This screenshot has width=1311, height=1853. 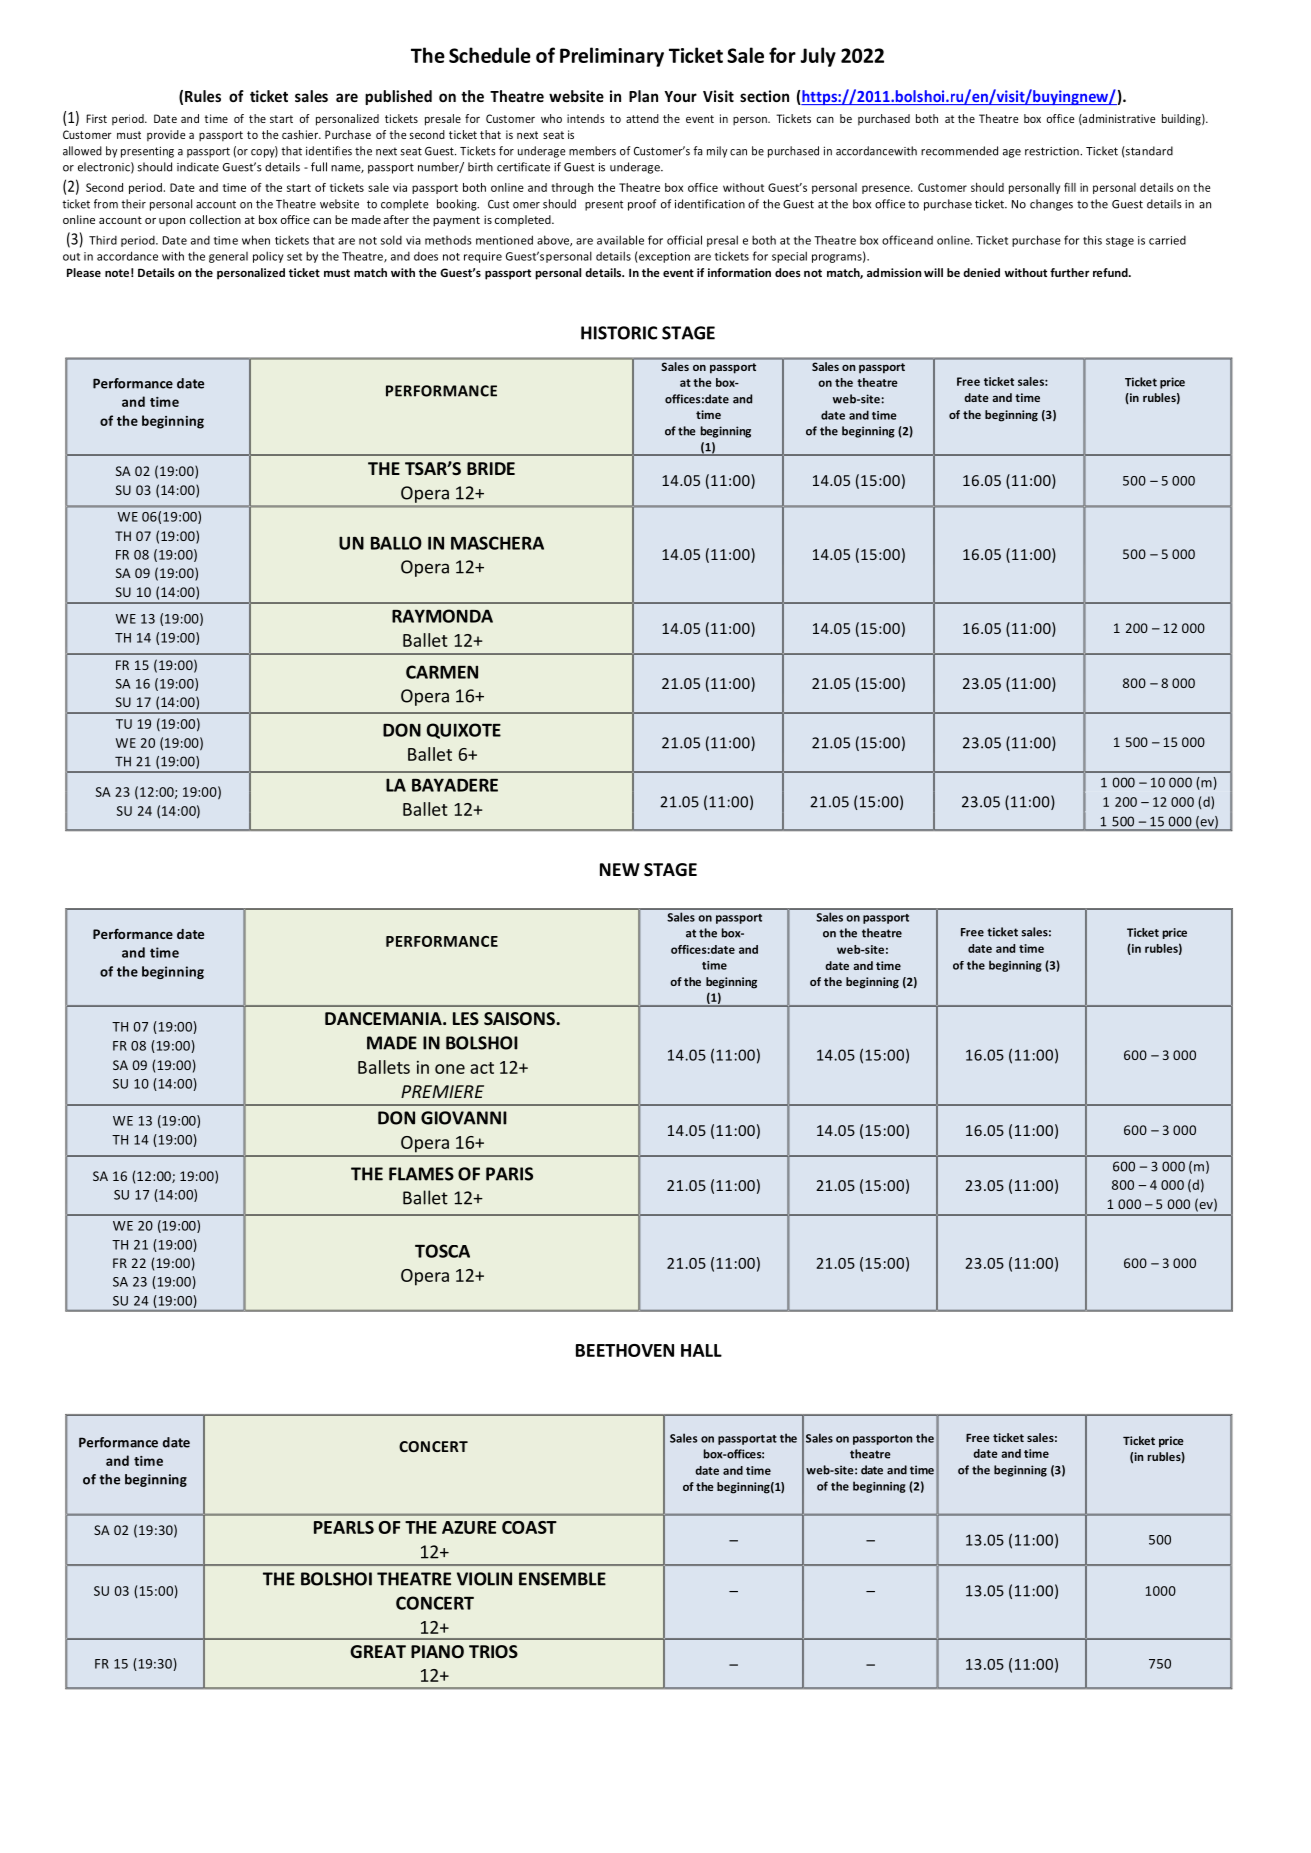 I want to click on PARIS, so click(x=509, y=1174).
